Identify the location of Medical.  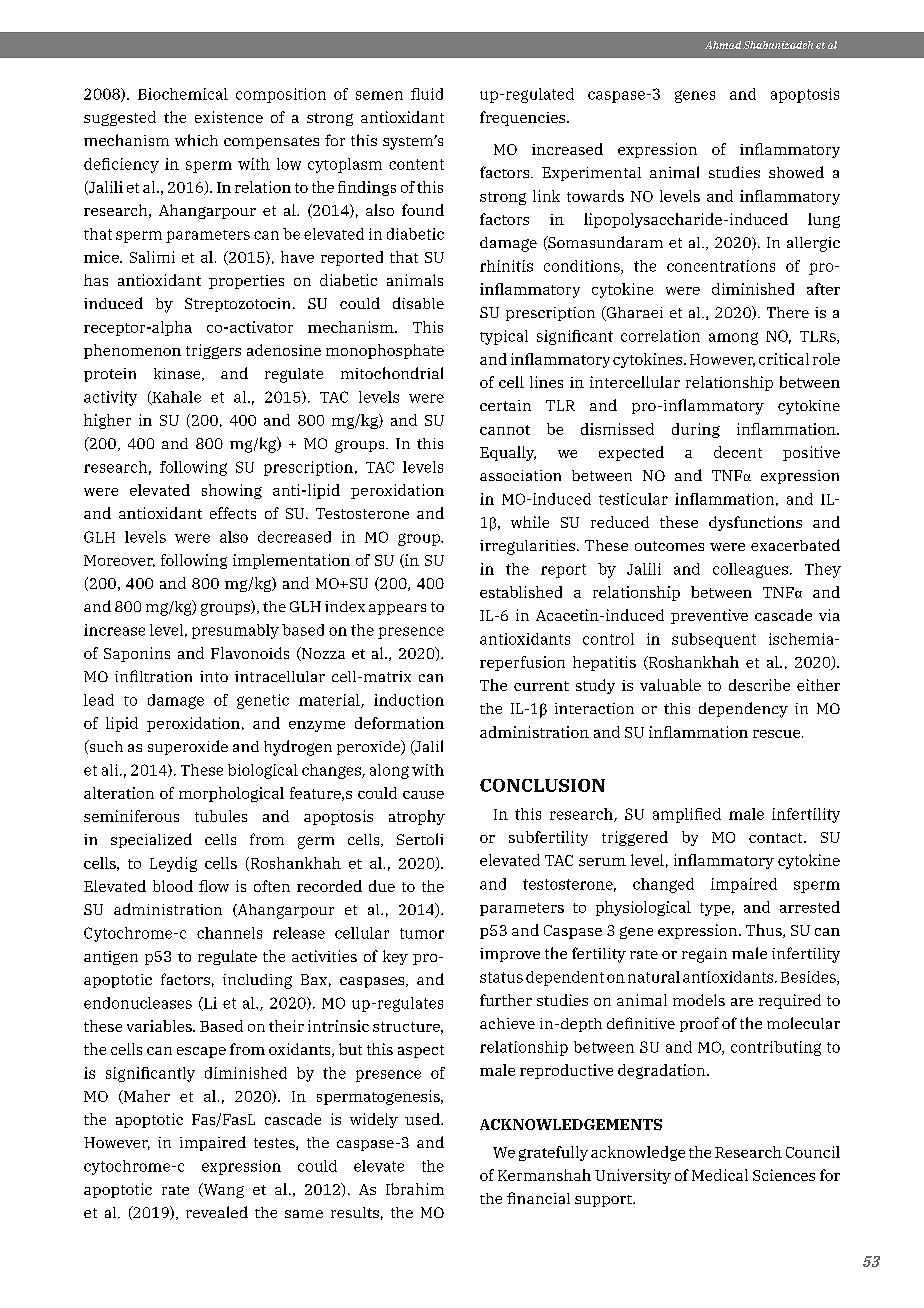
(720, 1175).
